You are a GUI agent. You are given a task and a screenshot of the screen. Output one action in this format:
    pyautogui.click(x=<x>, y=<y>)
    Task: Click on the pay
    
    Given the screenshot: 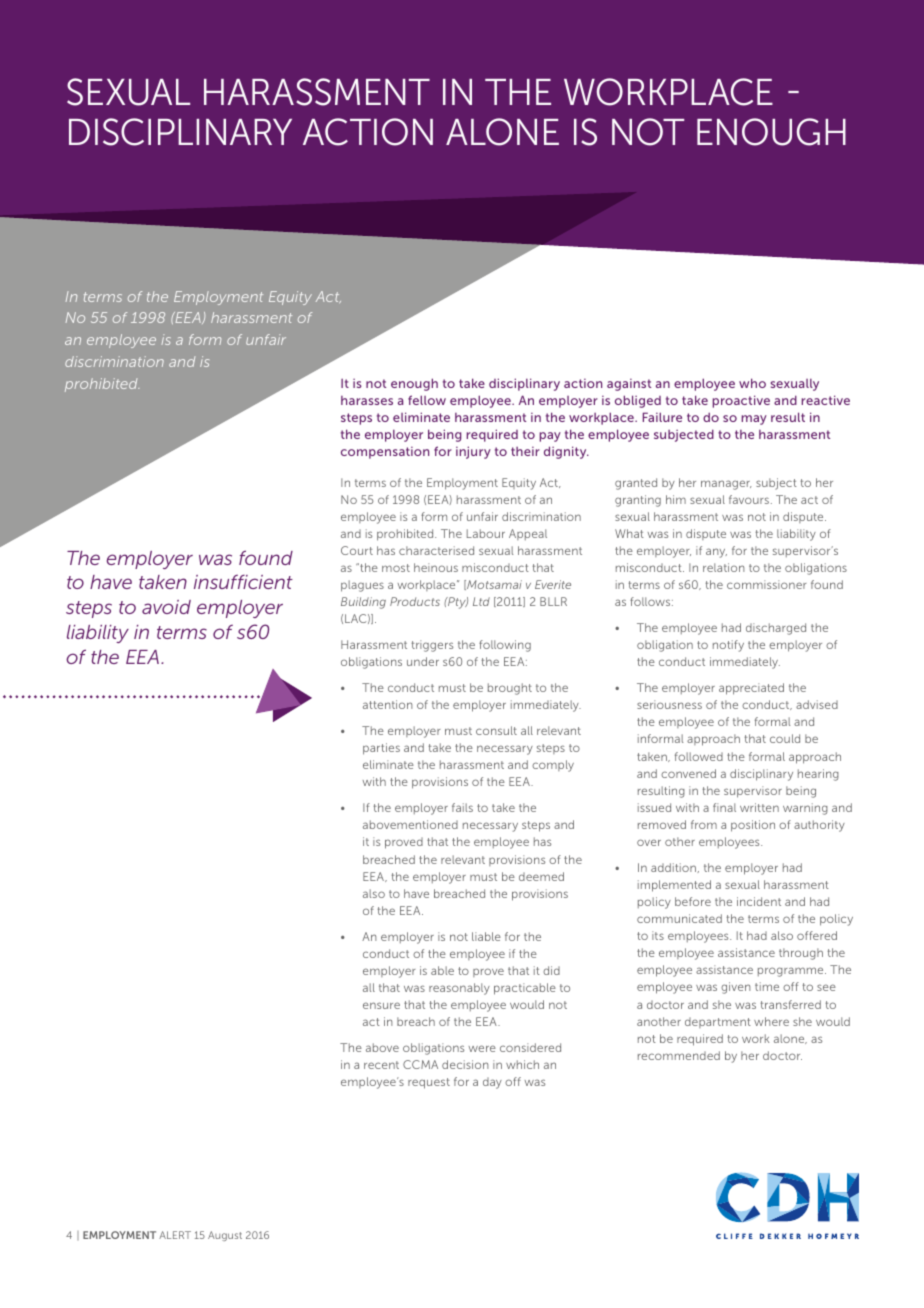 What is the action you would take?
    pyautogui.click(x=550, y=437)
